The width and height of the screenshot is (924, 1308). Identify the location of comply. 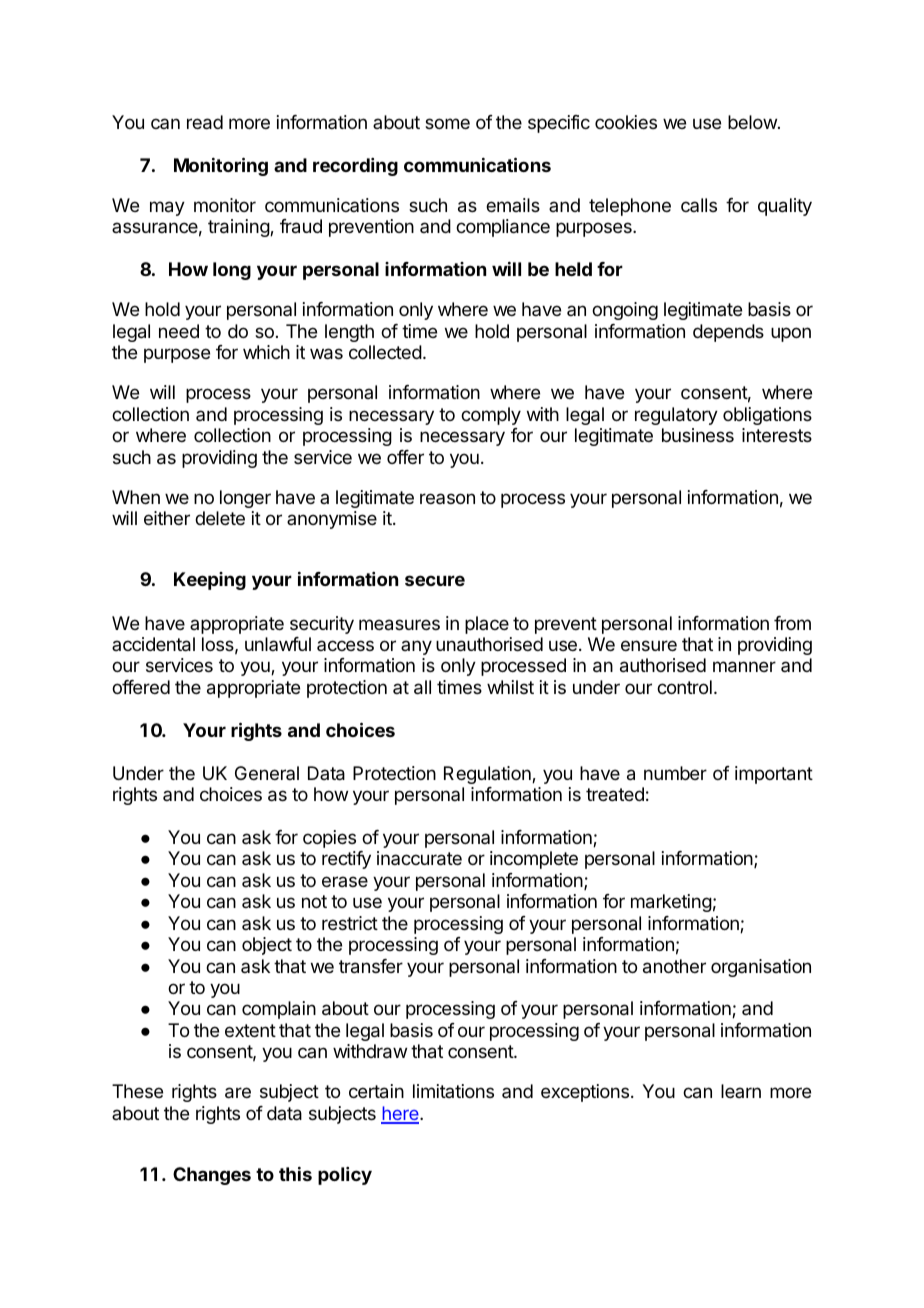
(491, 416).
